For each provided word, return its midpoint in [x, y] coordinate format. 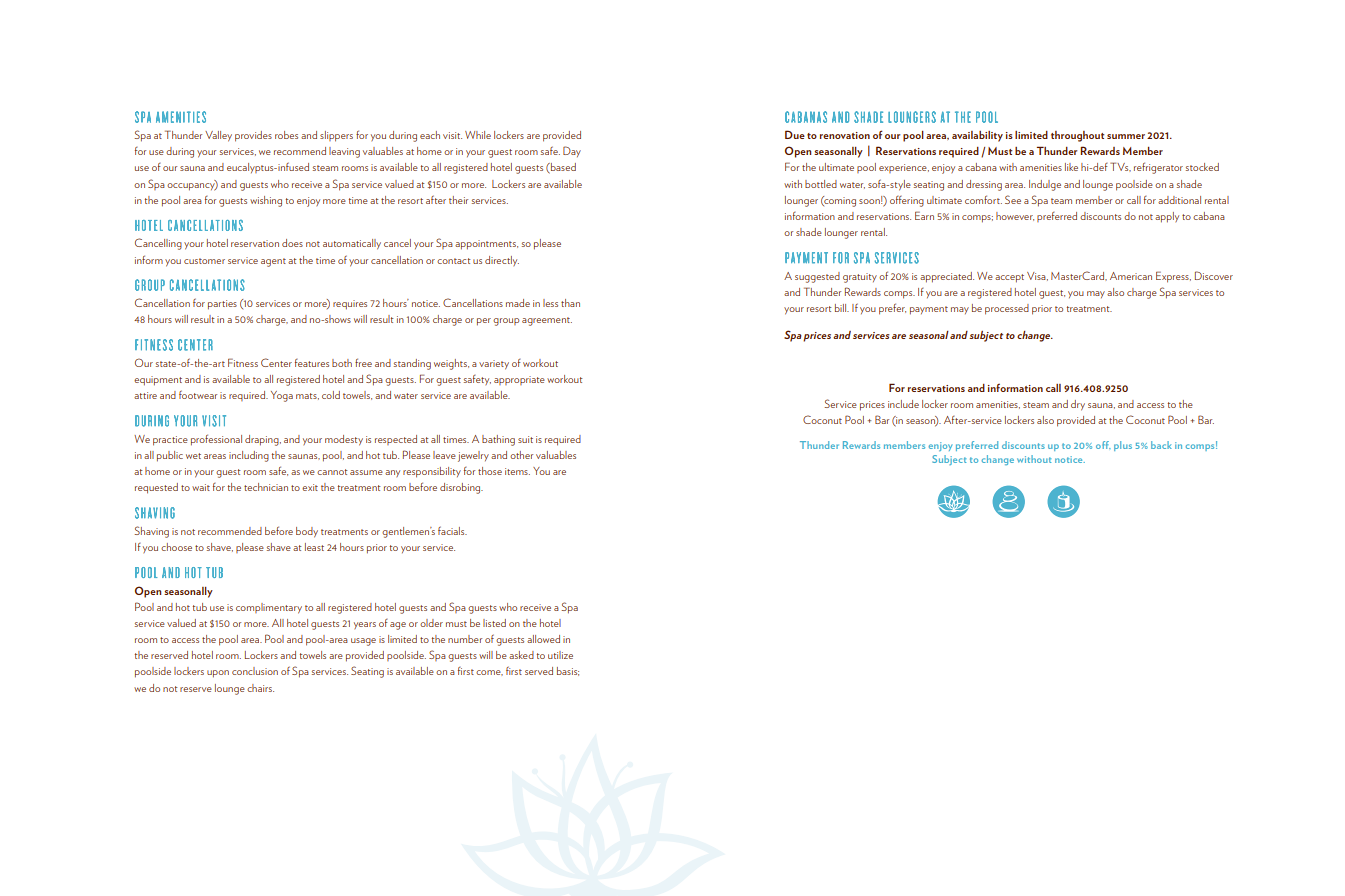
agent [273, 262]
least [314, 547]
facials [452, 530]
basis [568, 671]
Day [572, 151]
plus [1123, 446]
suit [525, 439]
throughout [1078, 136]
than [570, 303]
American [1131, 276]
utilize [560, 655]
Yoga [282, 396]
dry [1078, 405]
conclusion [255, 671]
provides [253, 136]
